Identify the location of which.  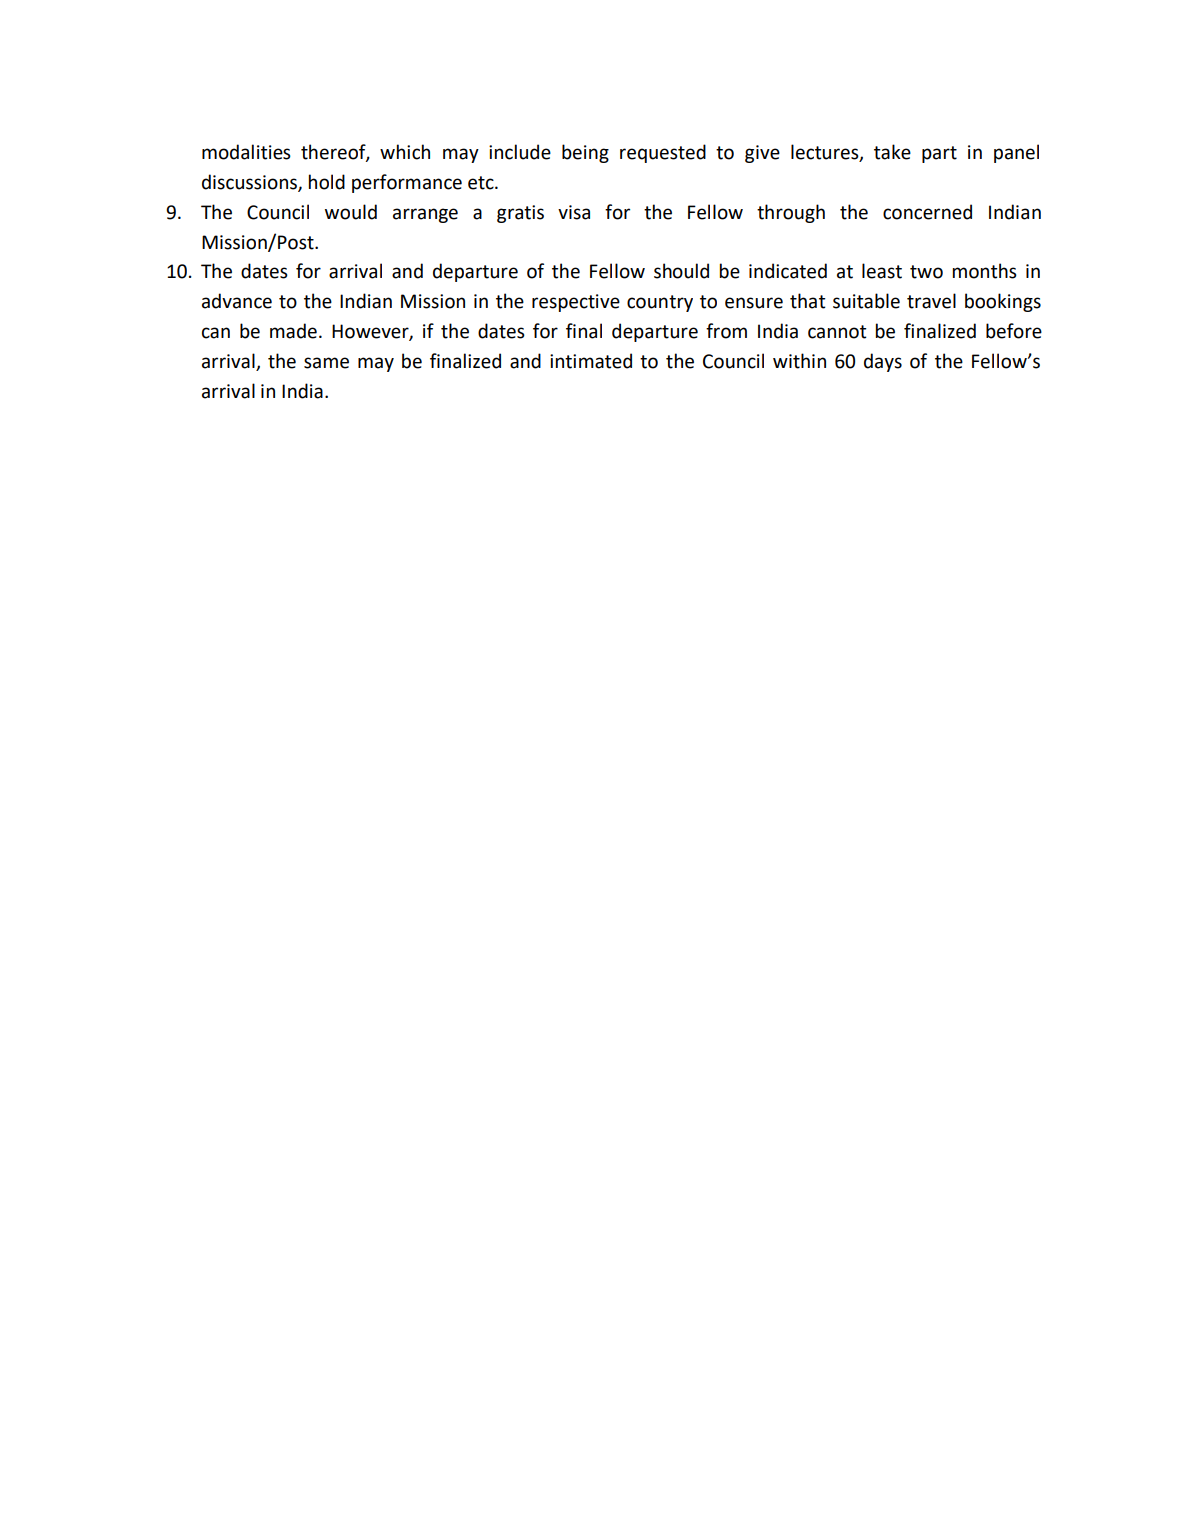
(405, 152).
